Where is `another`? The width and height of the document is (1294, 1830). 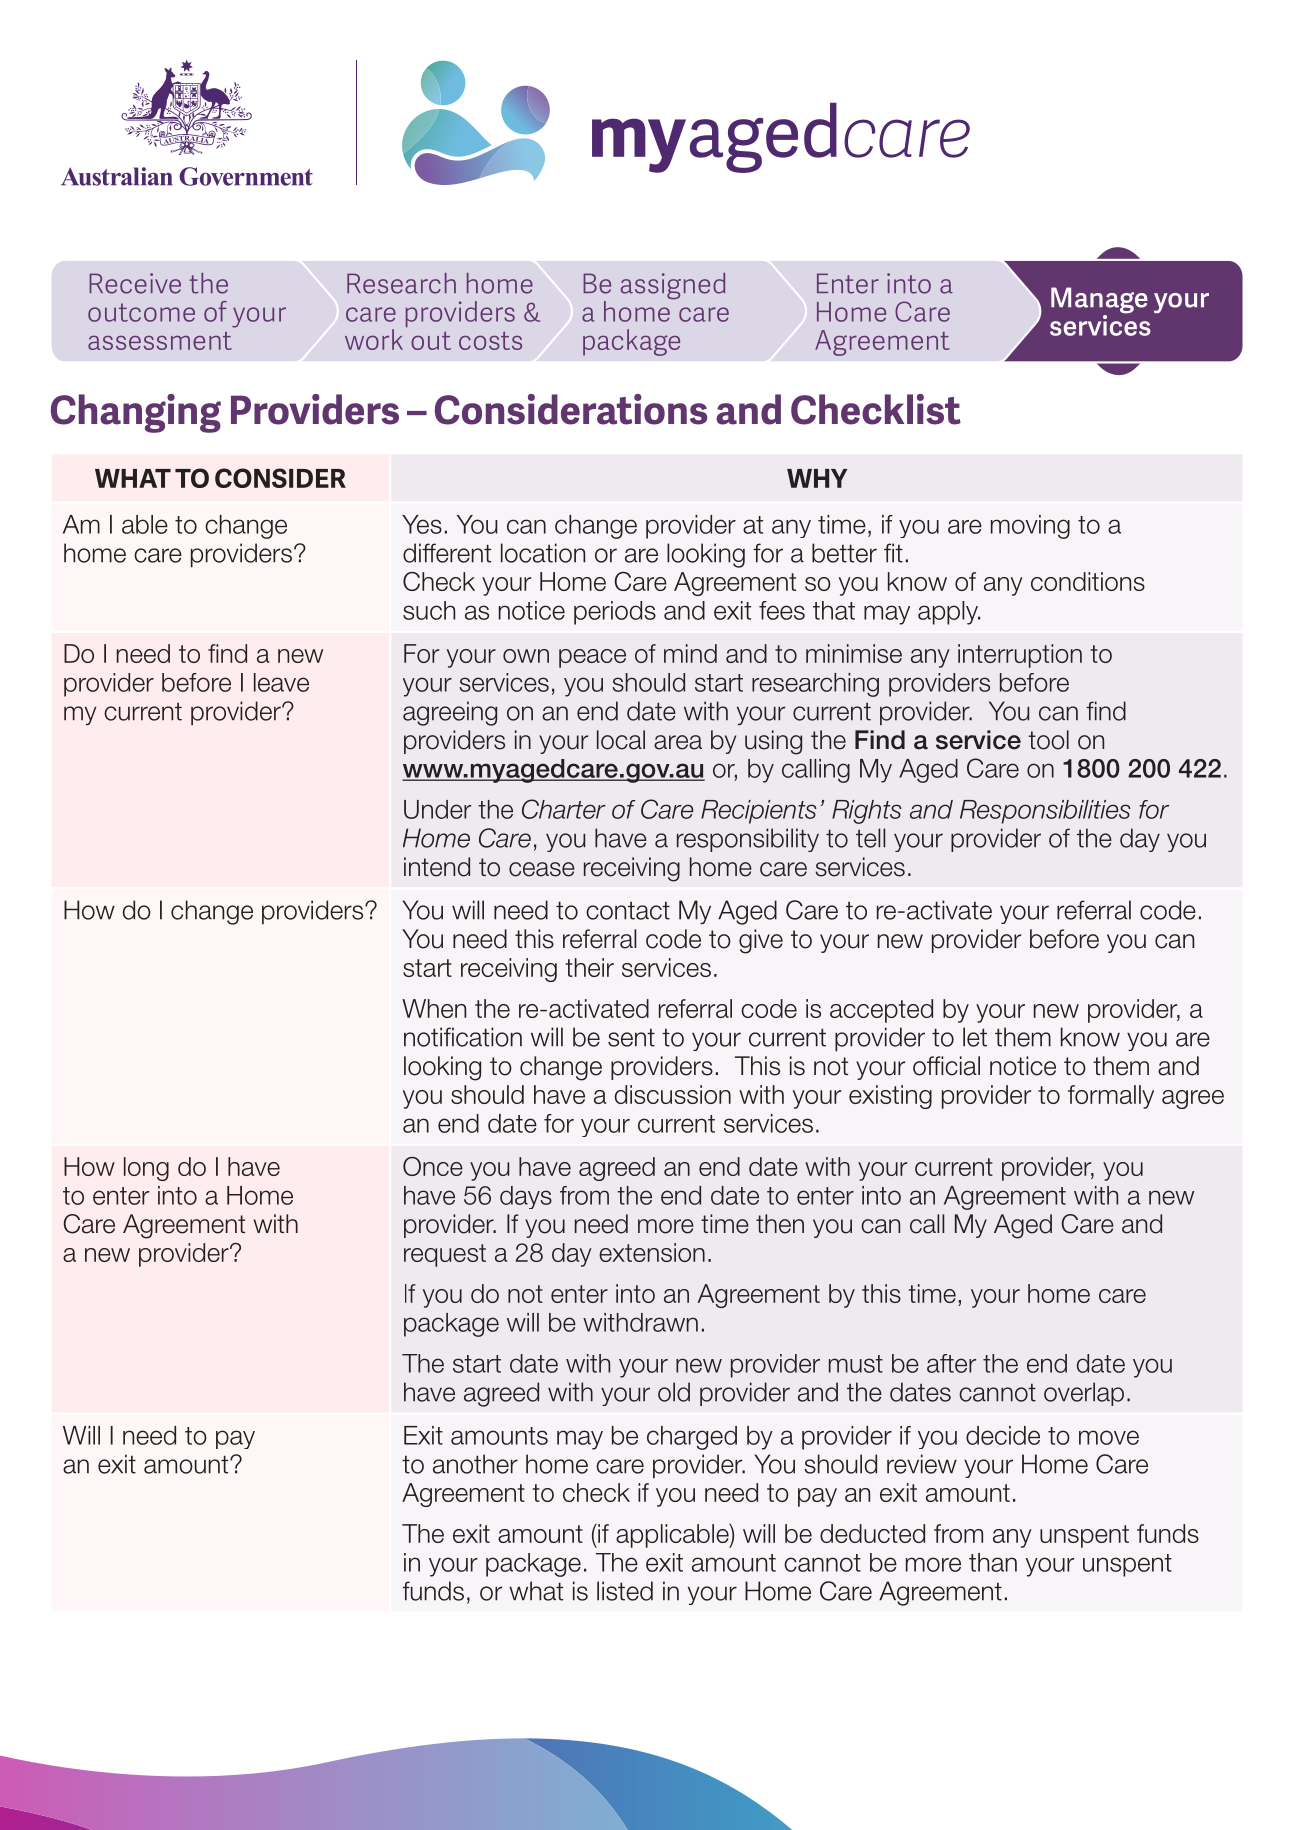
another is located at coordinates (475, 1464).
